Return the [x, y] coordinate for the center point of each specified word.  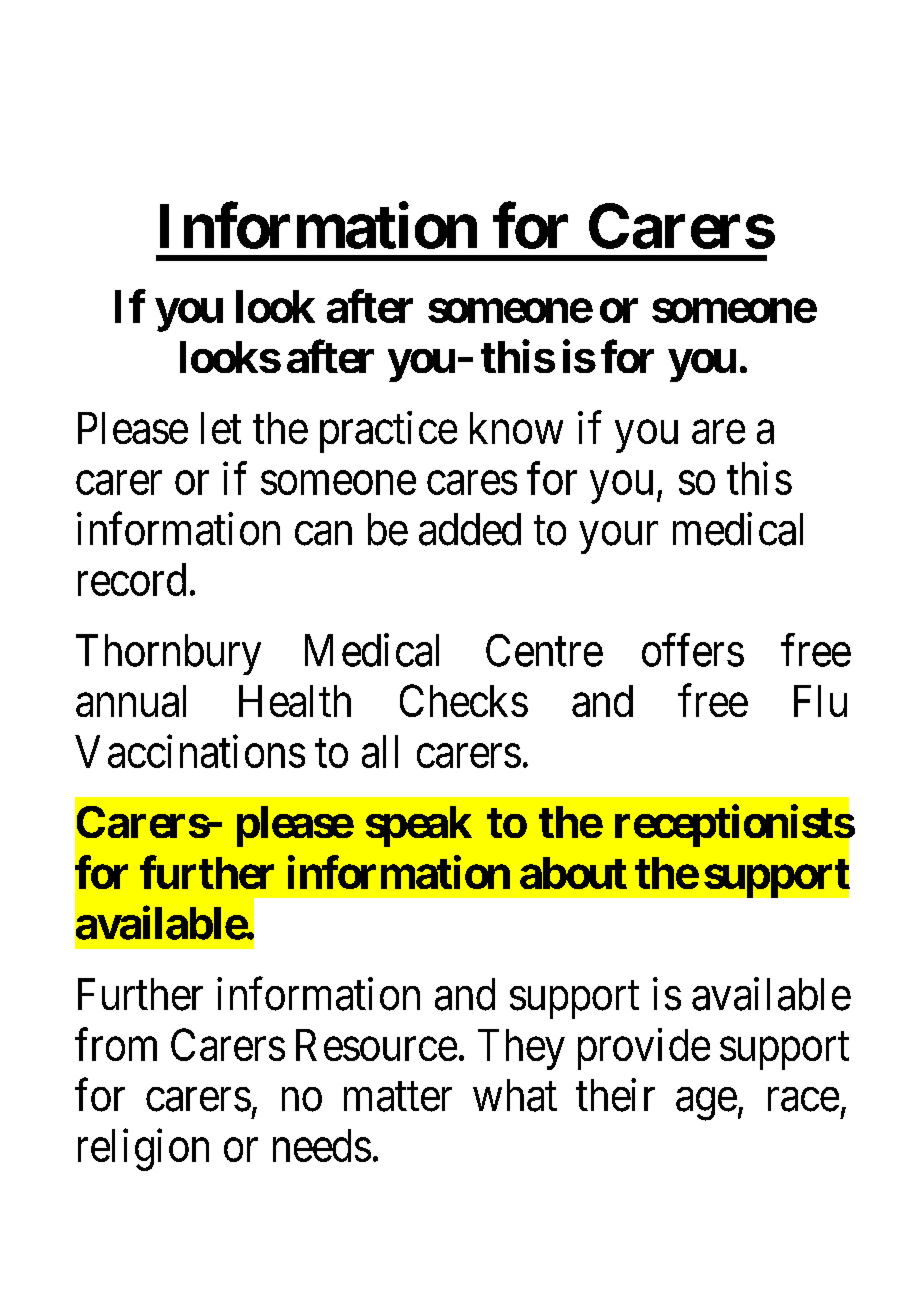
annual [131, 701]
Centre [544, 650]
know [516, 428]
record [132, 579]
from [116, 1044]
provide [644, 1049]
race [803, 1100]
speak [419, 826]
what [515, 1095]
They [521, 1049]
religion [143, 1150]
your [619, 538]
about [573, 873]
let [221, 428]
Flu [820, 701]
